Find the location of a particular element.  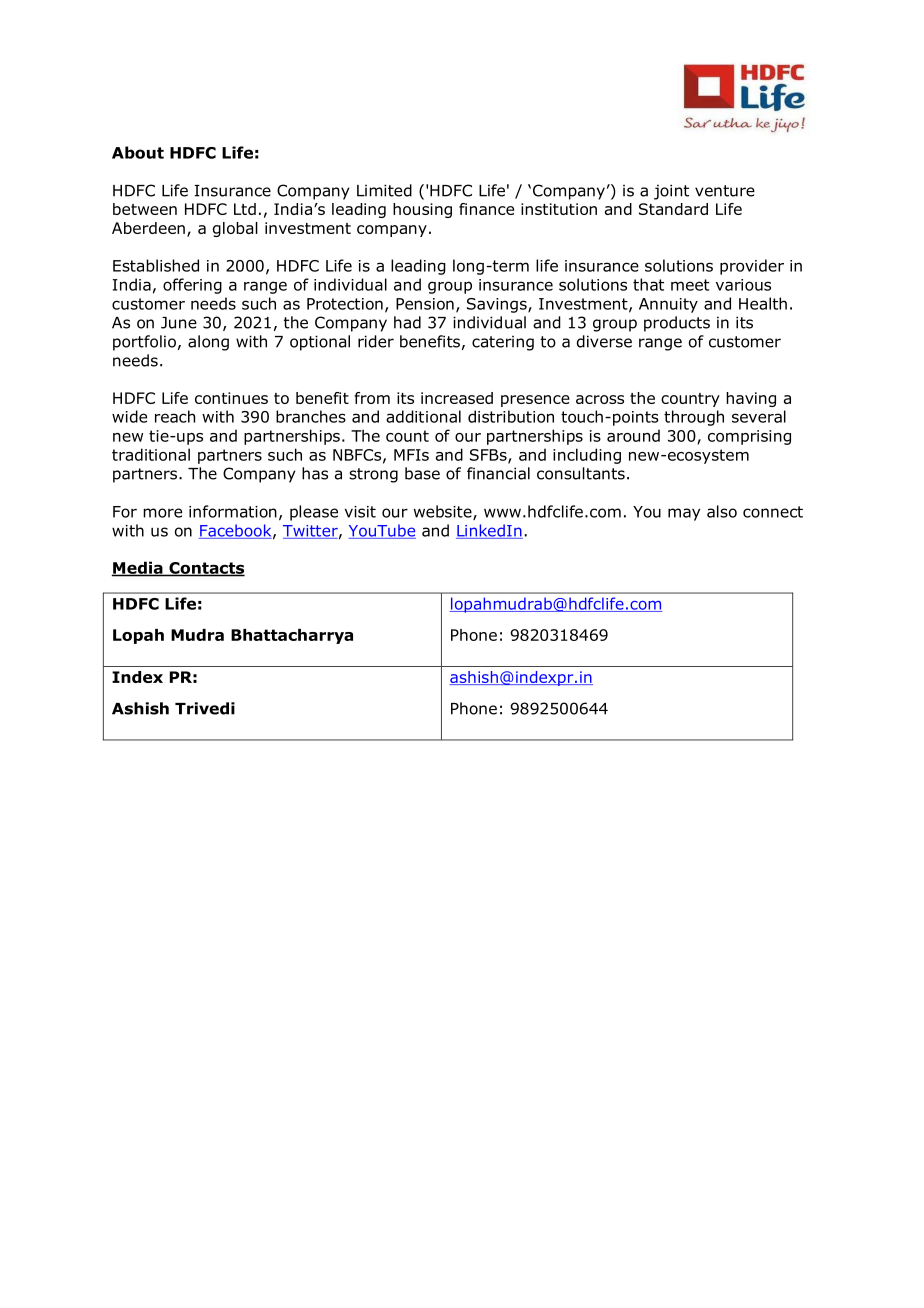

Media is located at coordinates (138, 568).
